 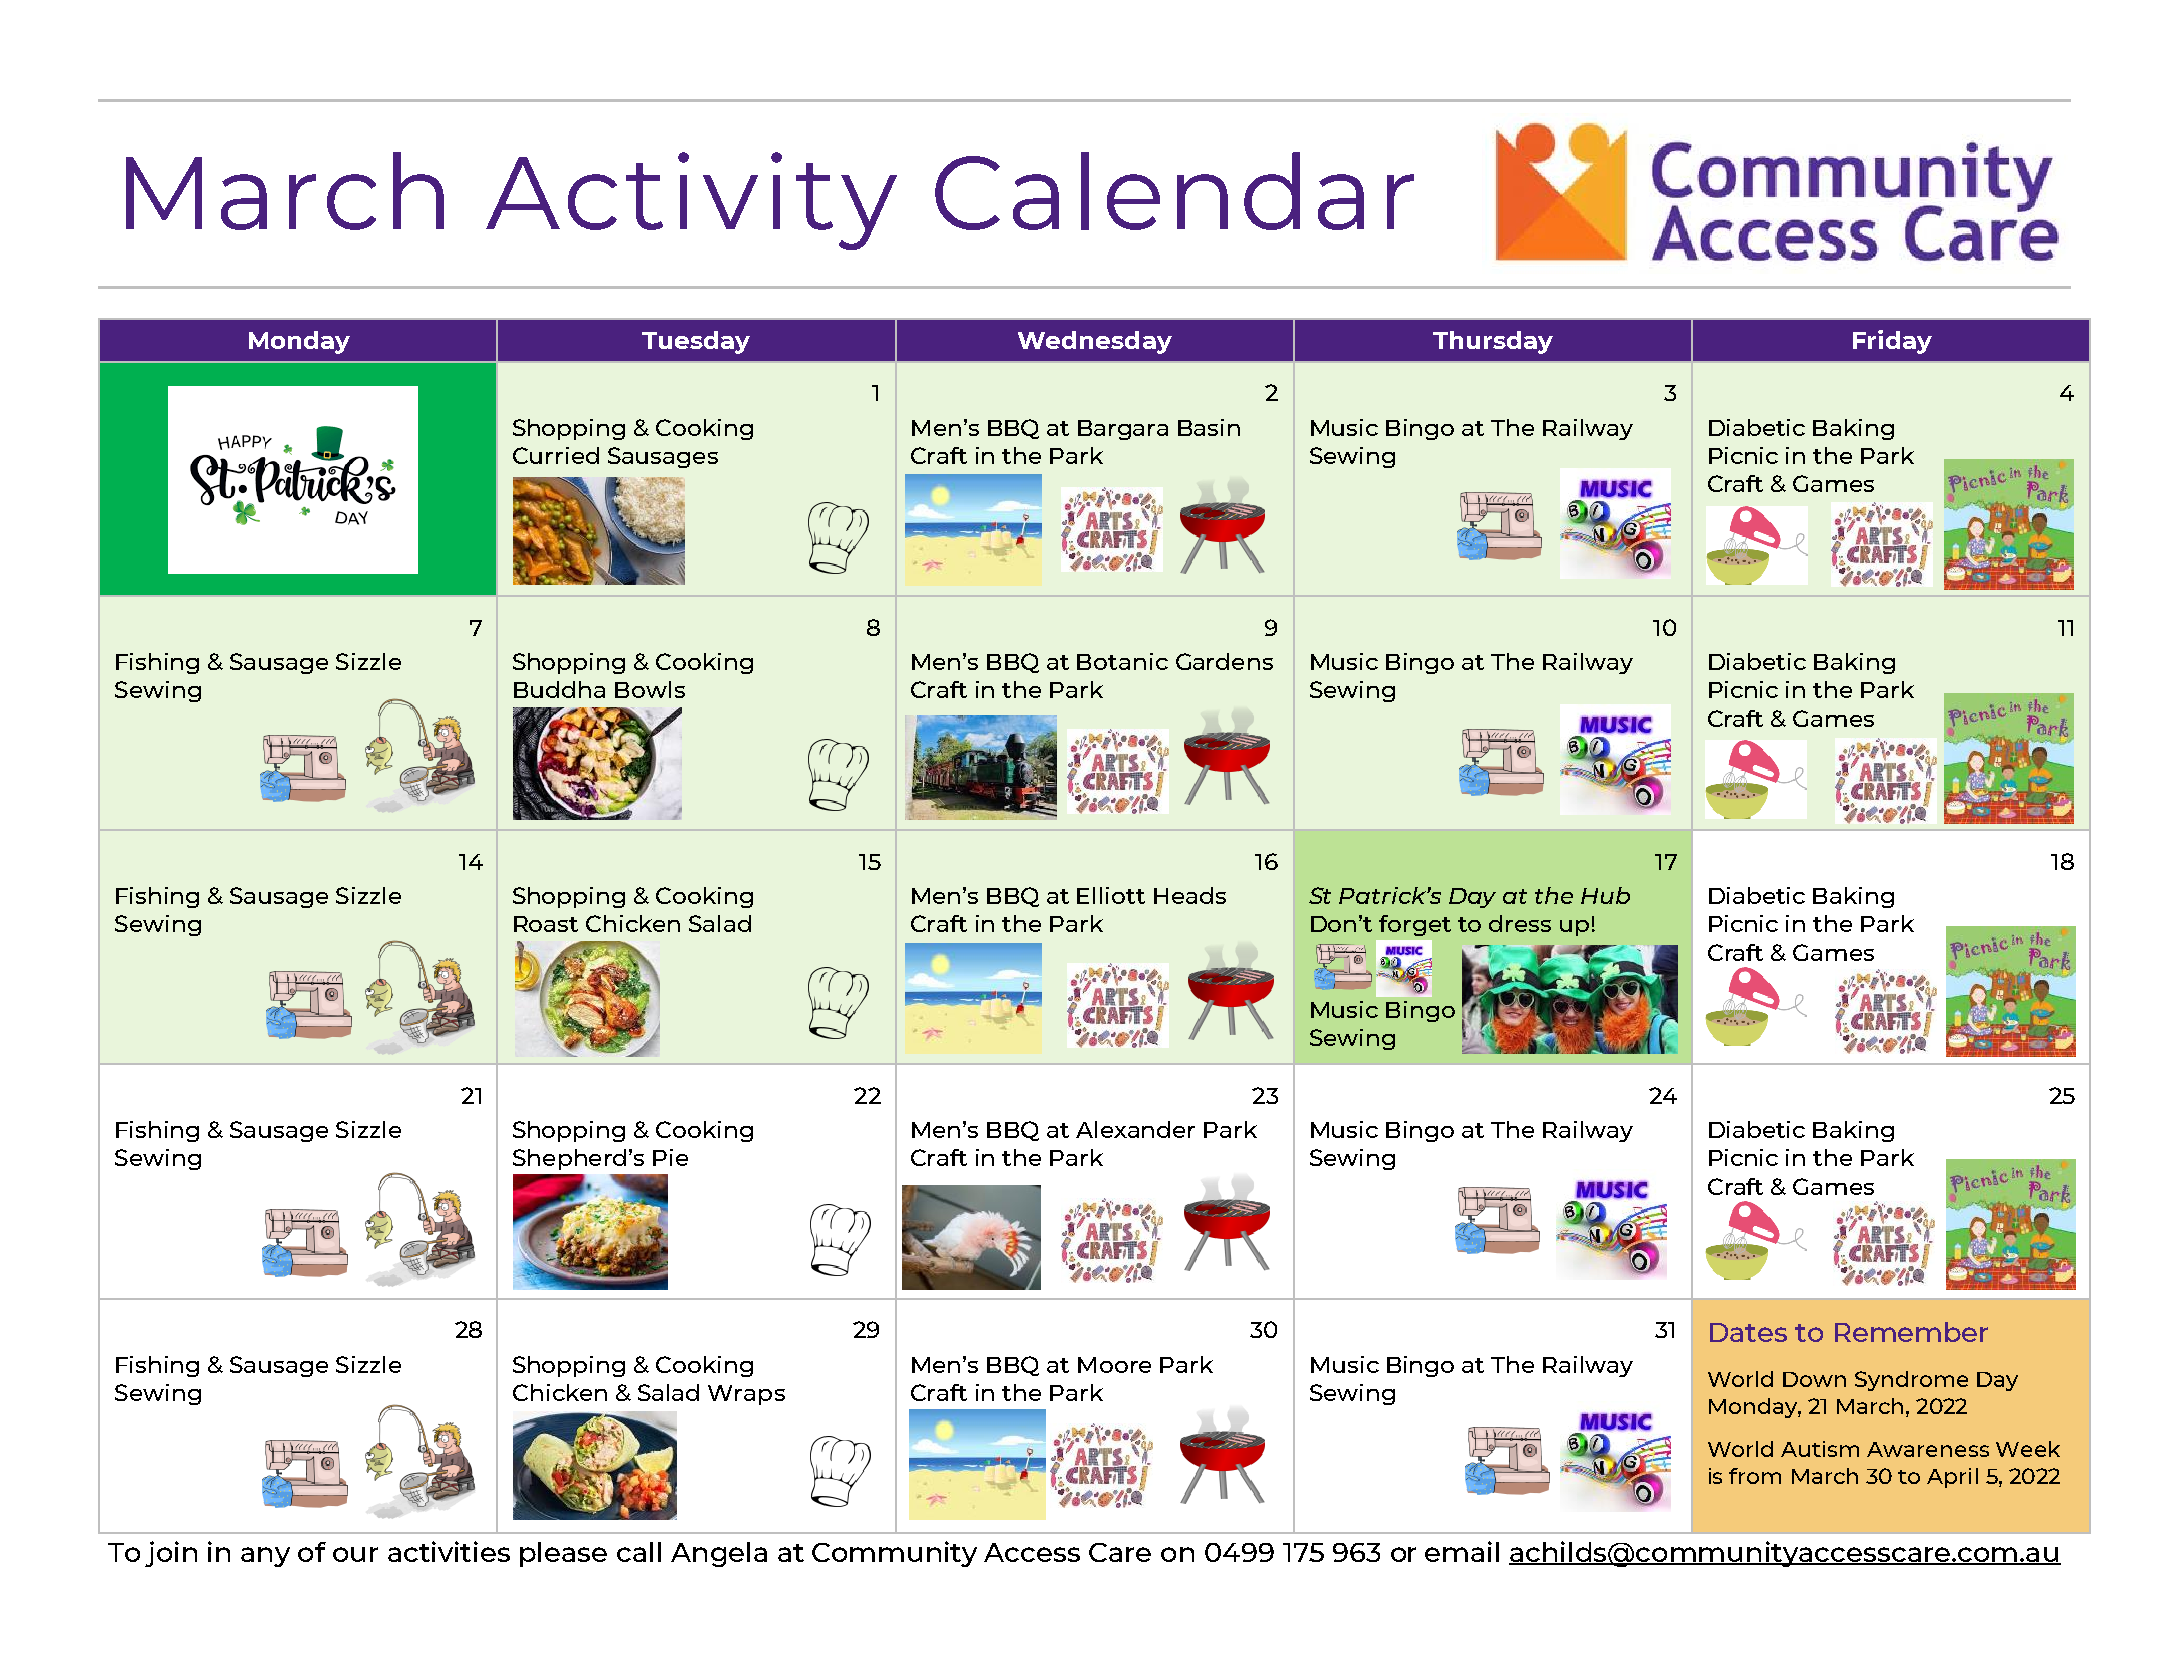 What do you see at coordinates (691, 201) in the screenshot?
I see `Activity` at bounding box center [691, 201].
